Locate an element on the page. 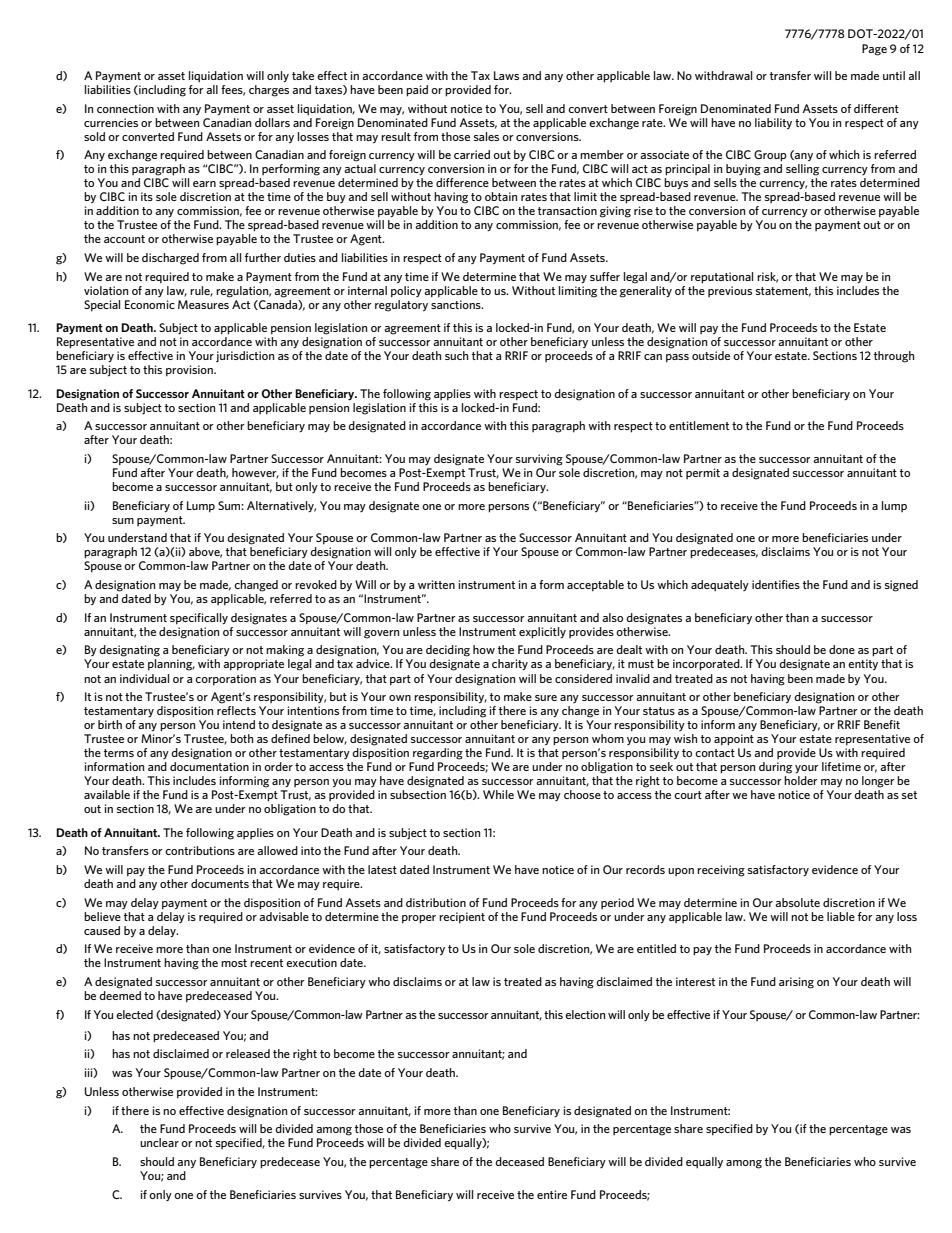  entitlement is located at coordinates (699, 425).
